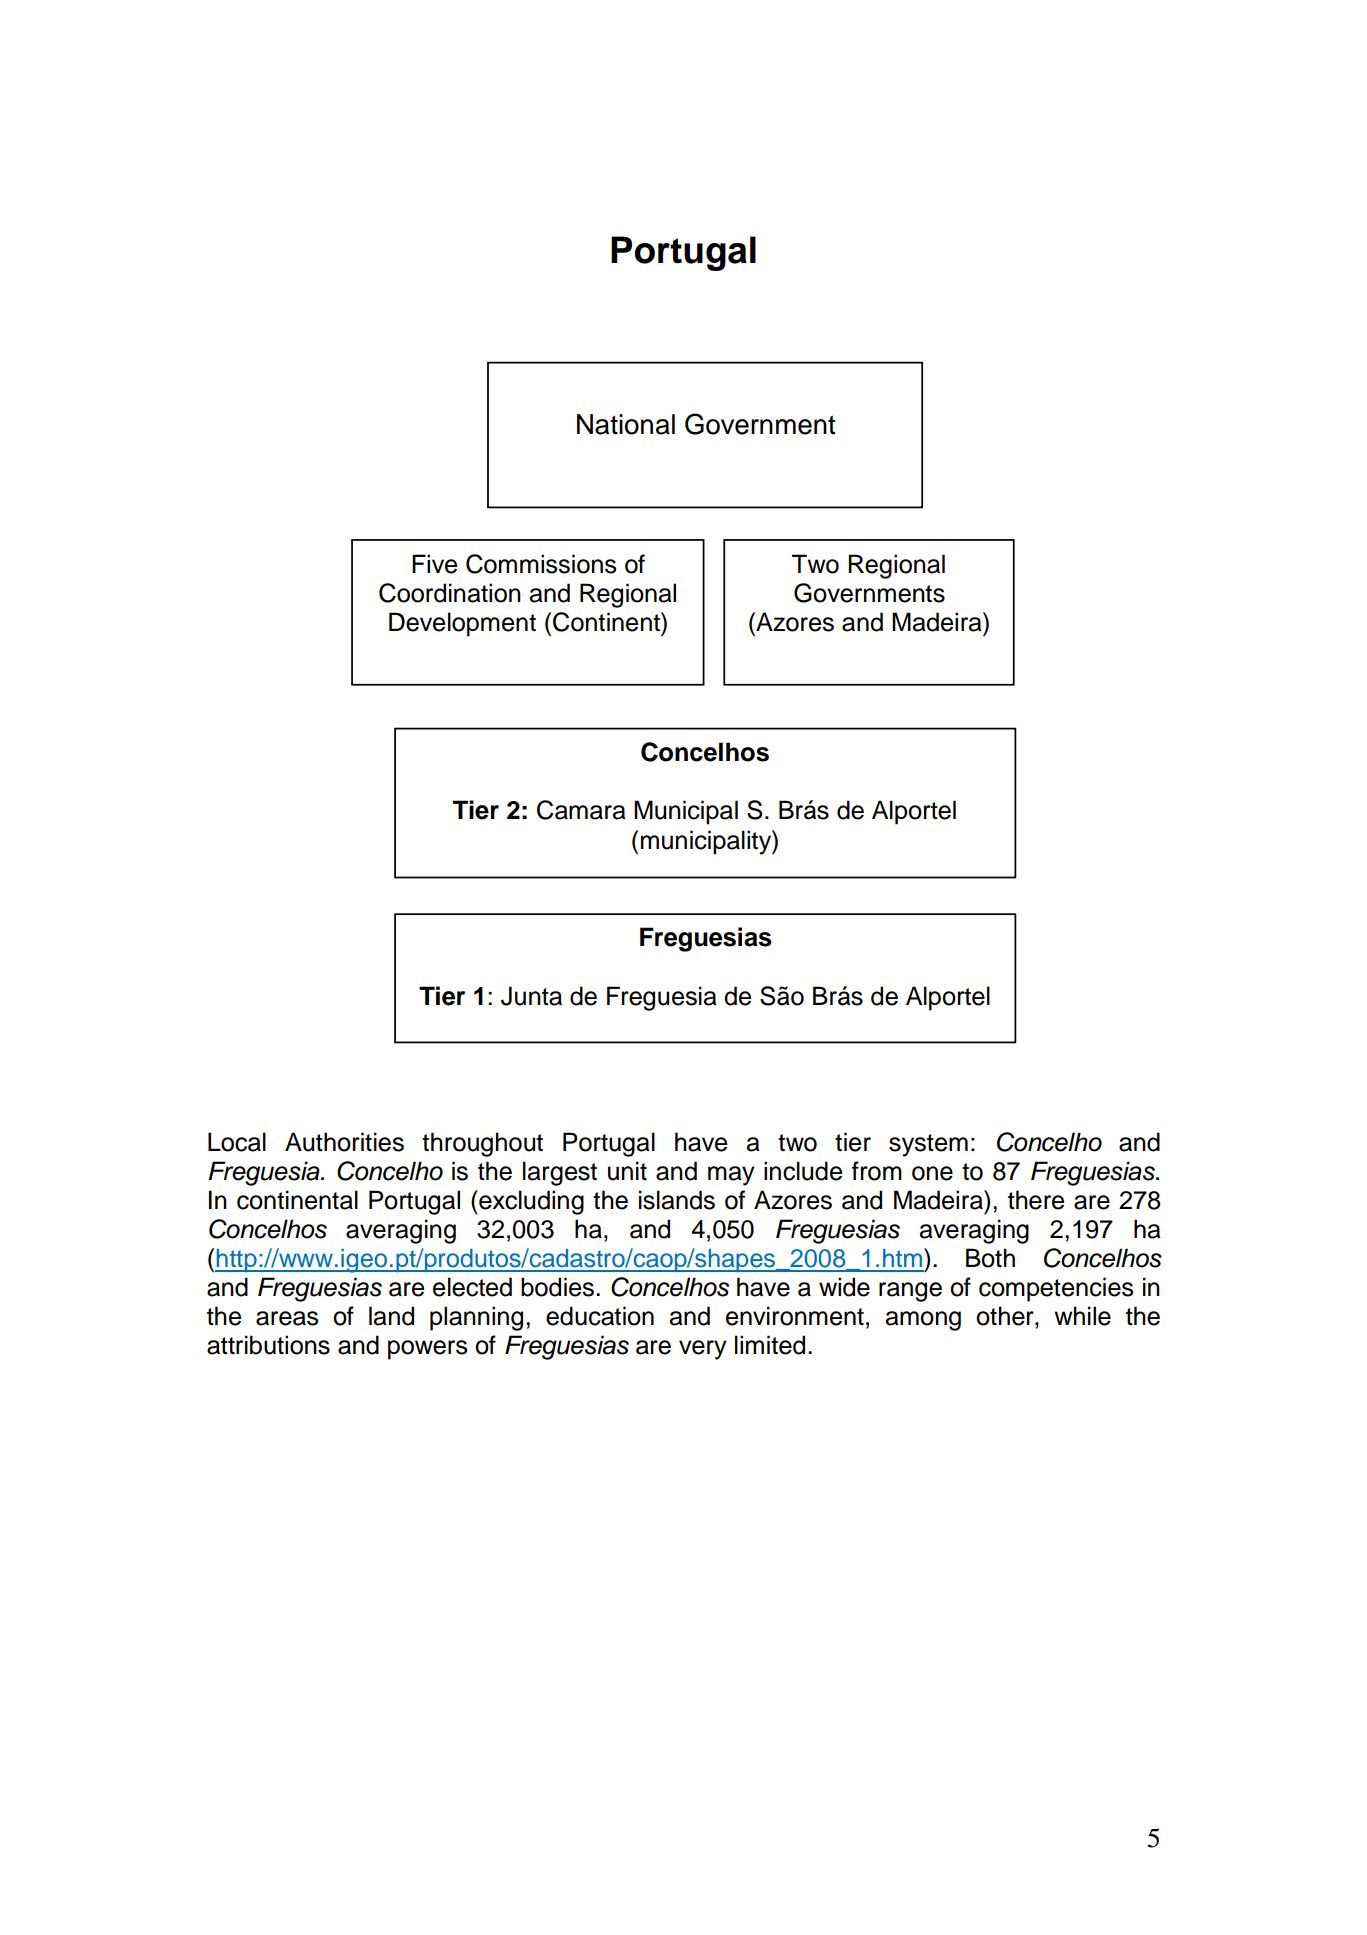 Image resolution: width=1367 pixels, height=1935 pixels. Describe the element at coordinates (541, 564) in the screenshot. I see `Commissions` at that location.
